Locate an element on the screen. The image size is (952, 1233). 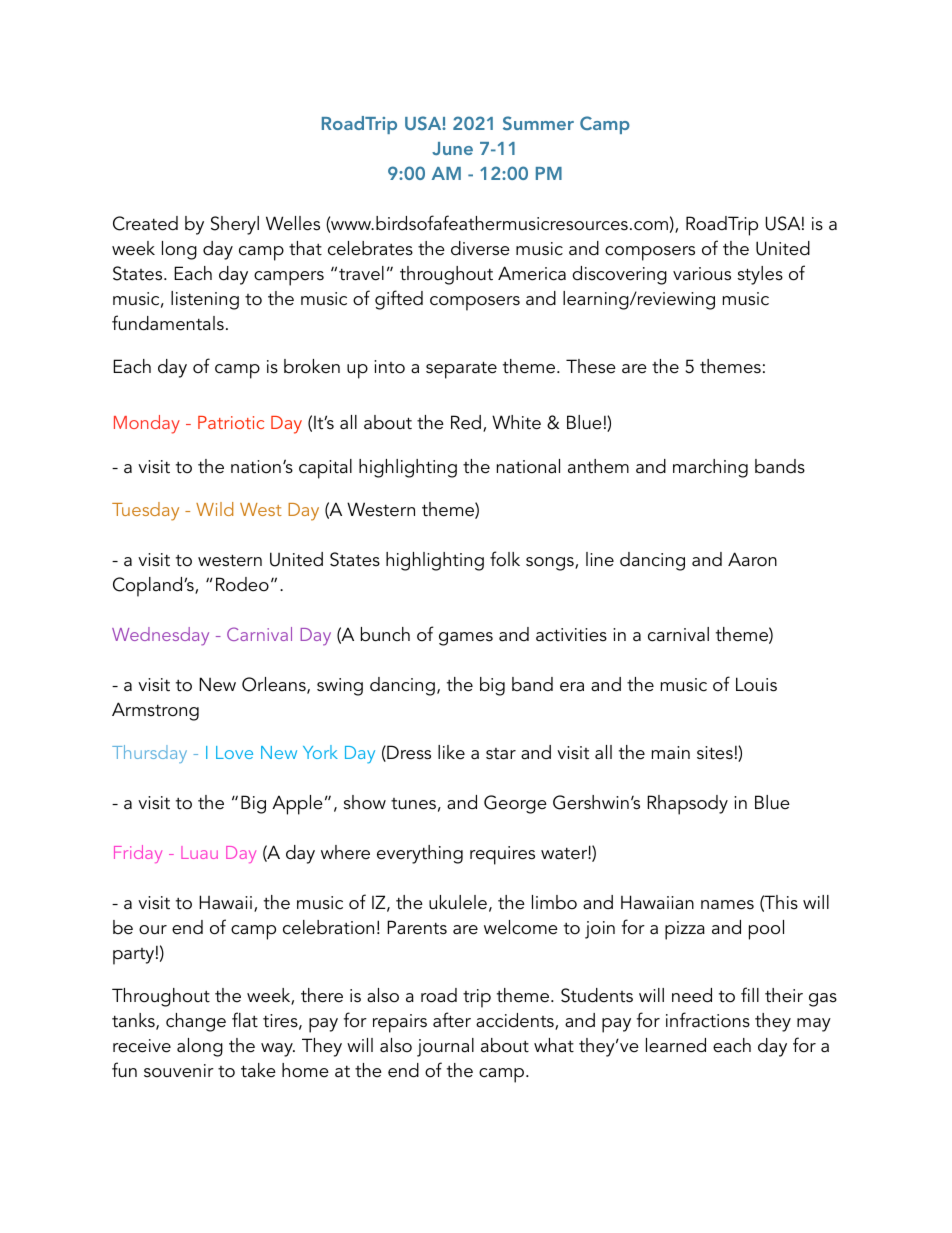
Rodeo is located at coordinates (242, 584).
